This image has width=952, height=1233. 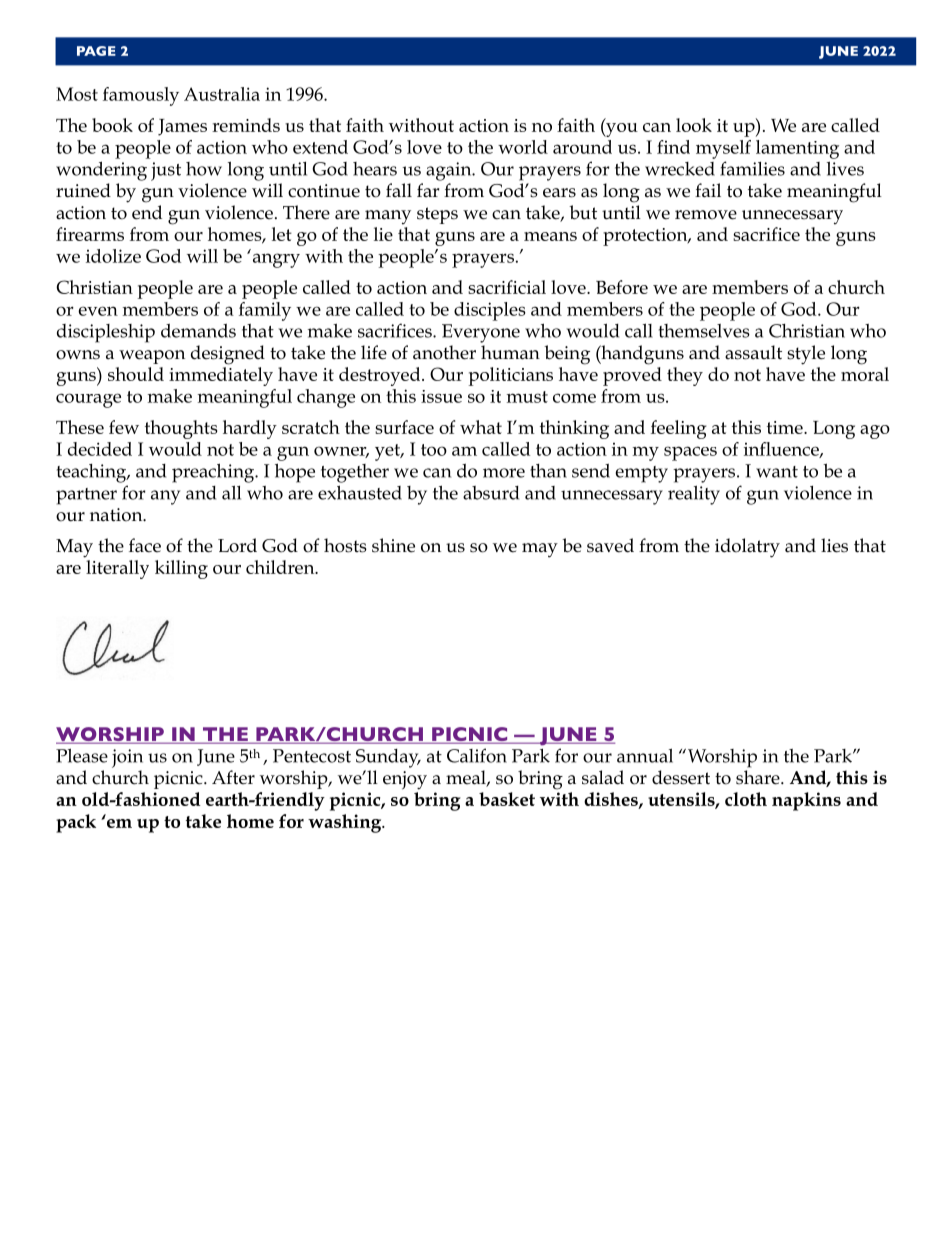 What do you see at coordinates (481, 427) in the image?
I see `what` at bounding box center [481, 427].
